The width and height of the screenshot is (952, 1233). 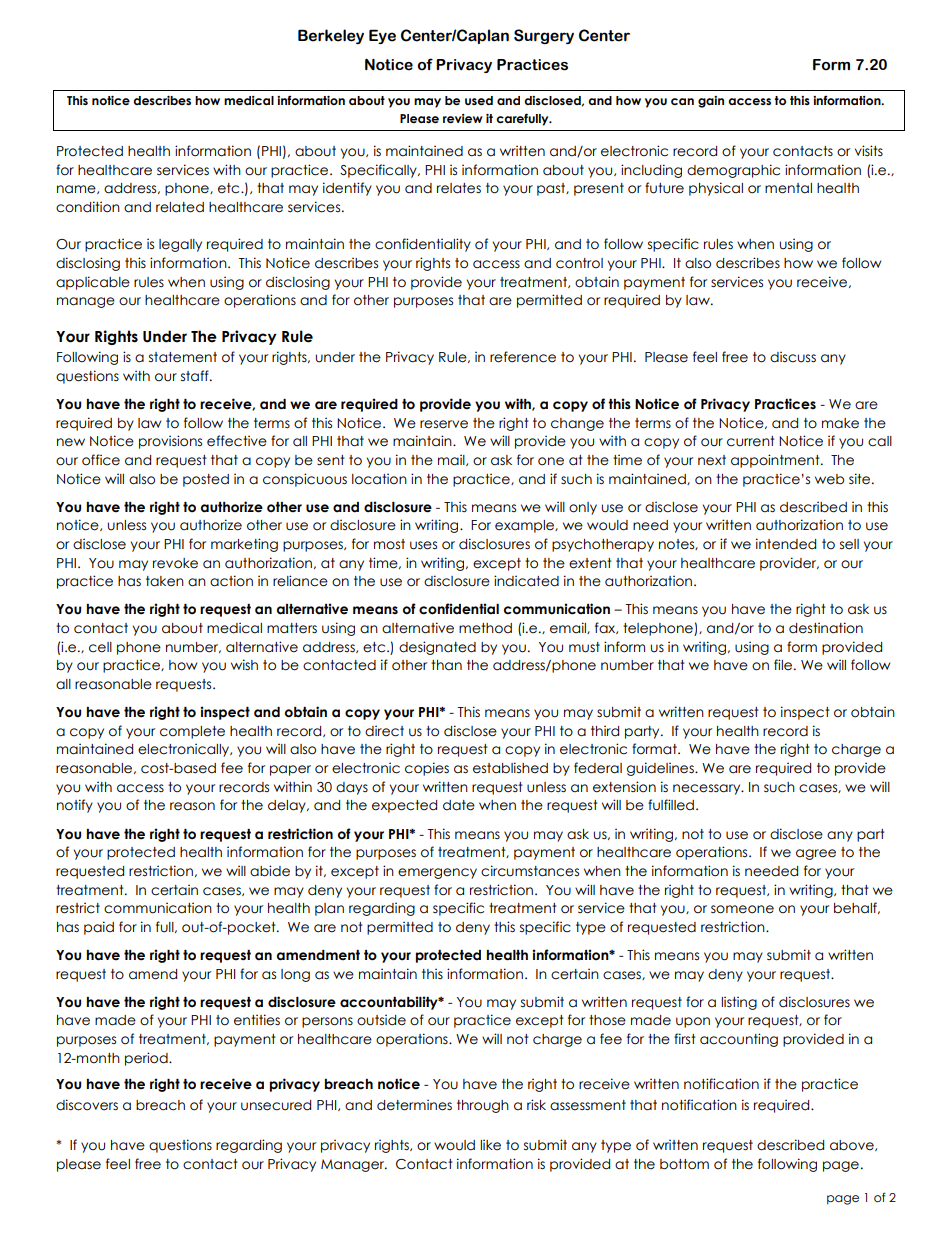 I want to click on method, so click(x=485, y=628).
